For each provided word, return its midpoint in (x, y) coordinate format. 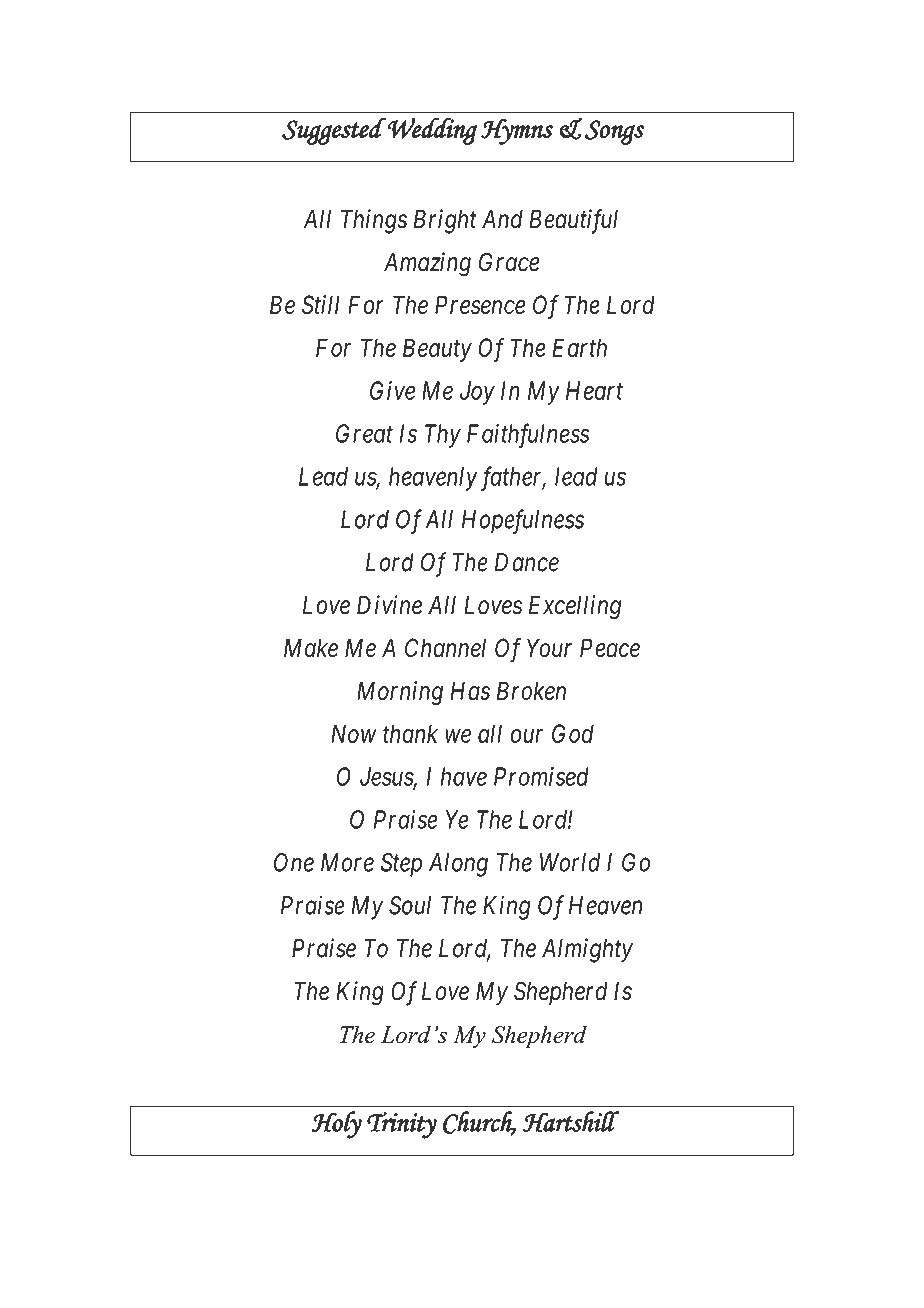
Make (311, 648)
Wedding (431, 131)
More (347, 862)
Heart (594, 390)
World (570, 862)
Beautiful (573, 221)
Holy (336, 1125)
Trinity (402, 1125)
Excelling (575, 607)
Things (374, 221)
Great (364, 433)
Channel (445, 648)
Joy (477, 393)
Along (458, 865)
